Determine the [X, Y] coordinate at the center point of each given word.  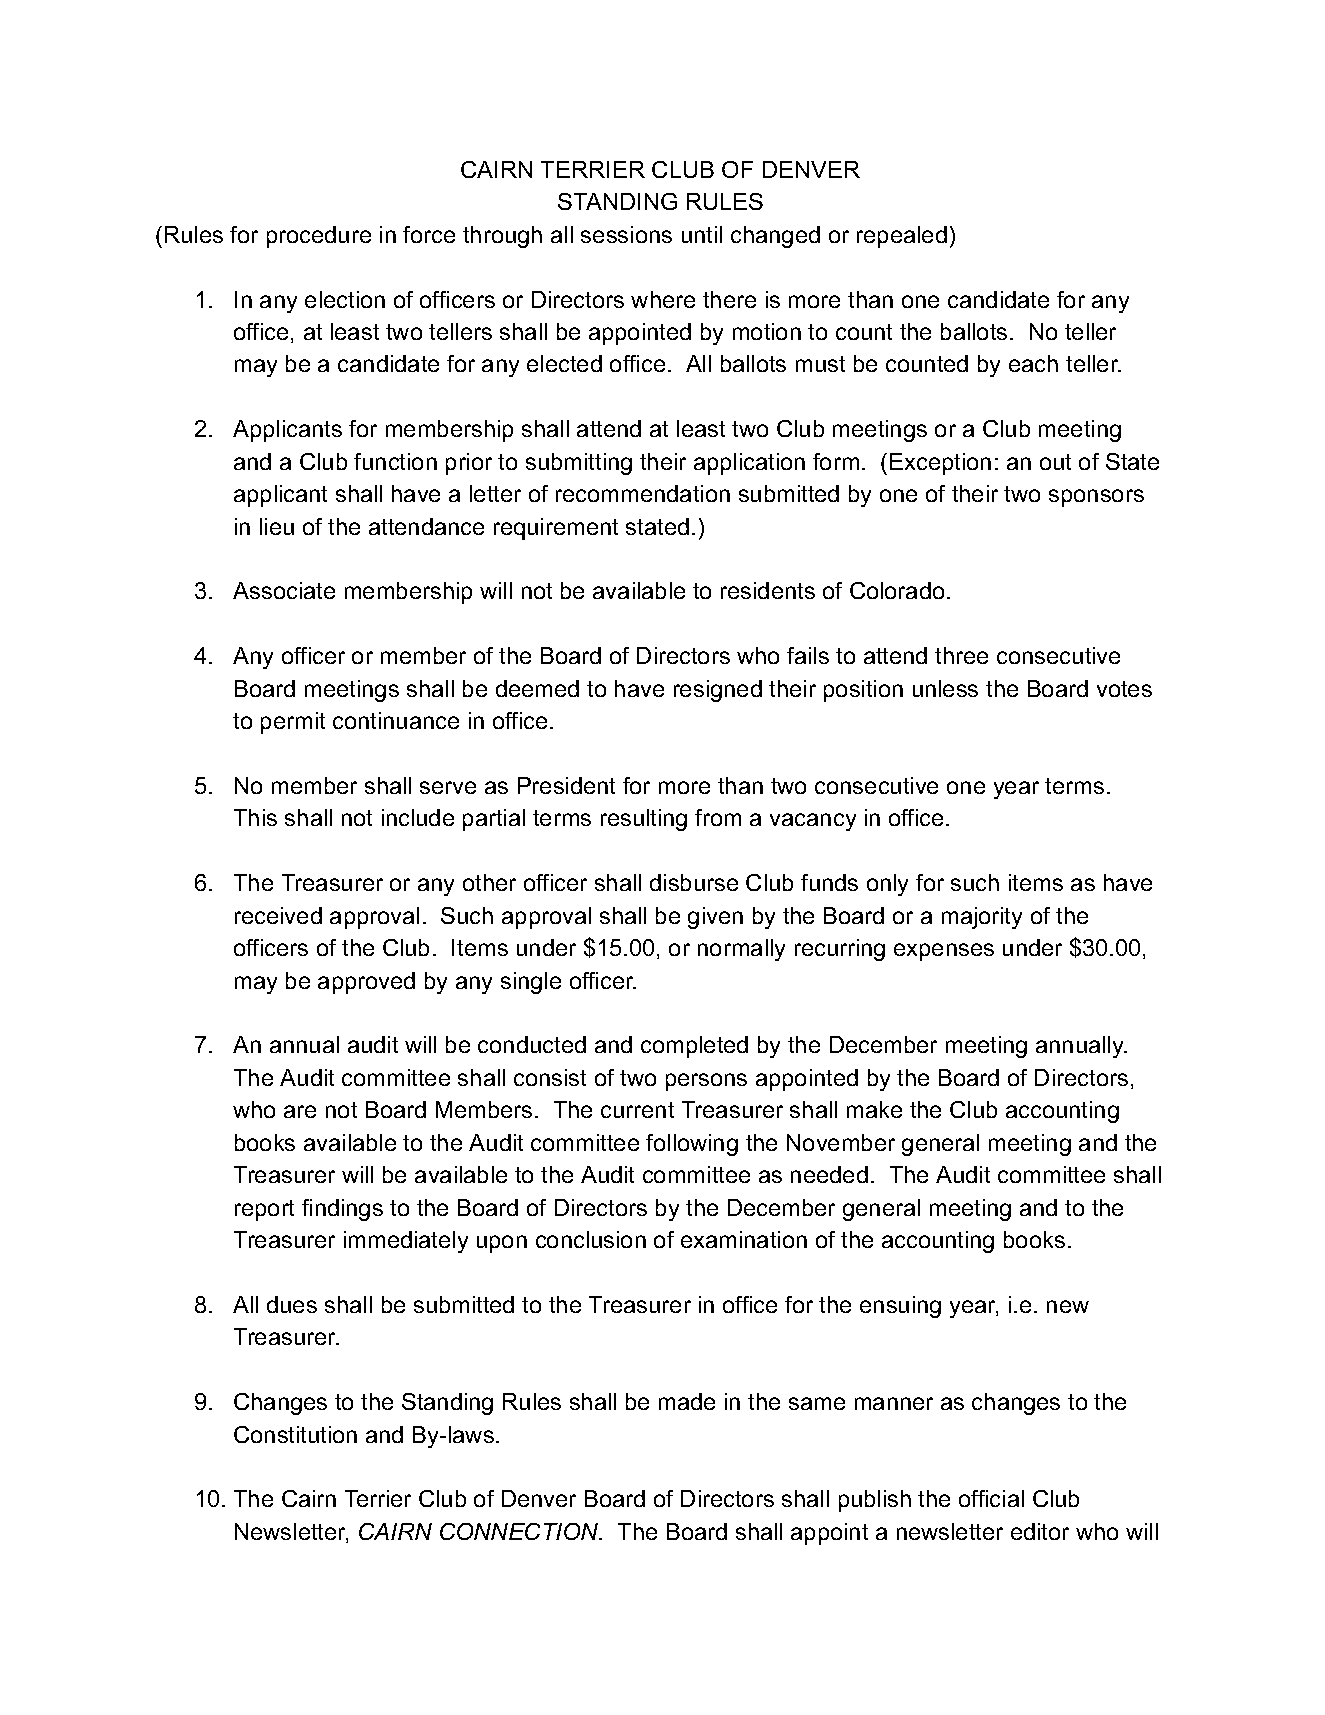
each [1033, 363]
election [345, 299]
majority [982, 918]
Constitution [295, 1434]
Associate [284, 590]
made [687, 1401]
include [418, 817]
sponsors [1096, 498]
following [692, 1145]
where [663, 299]
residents [768, 590]
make [874, 1109]
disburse [694, 882]
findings [342, 1210]
